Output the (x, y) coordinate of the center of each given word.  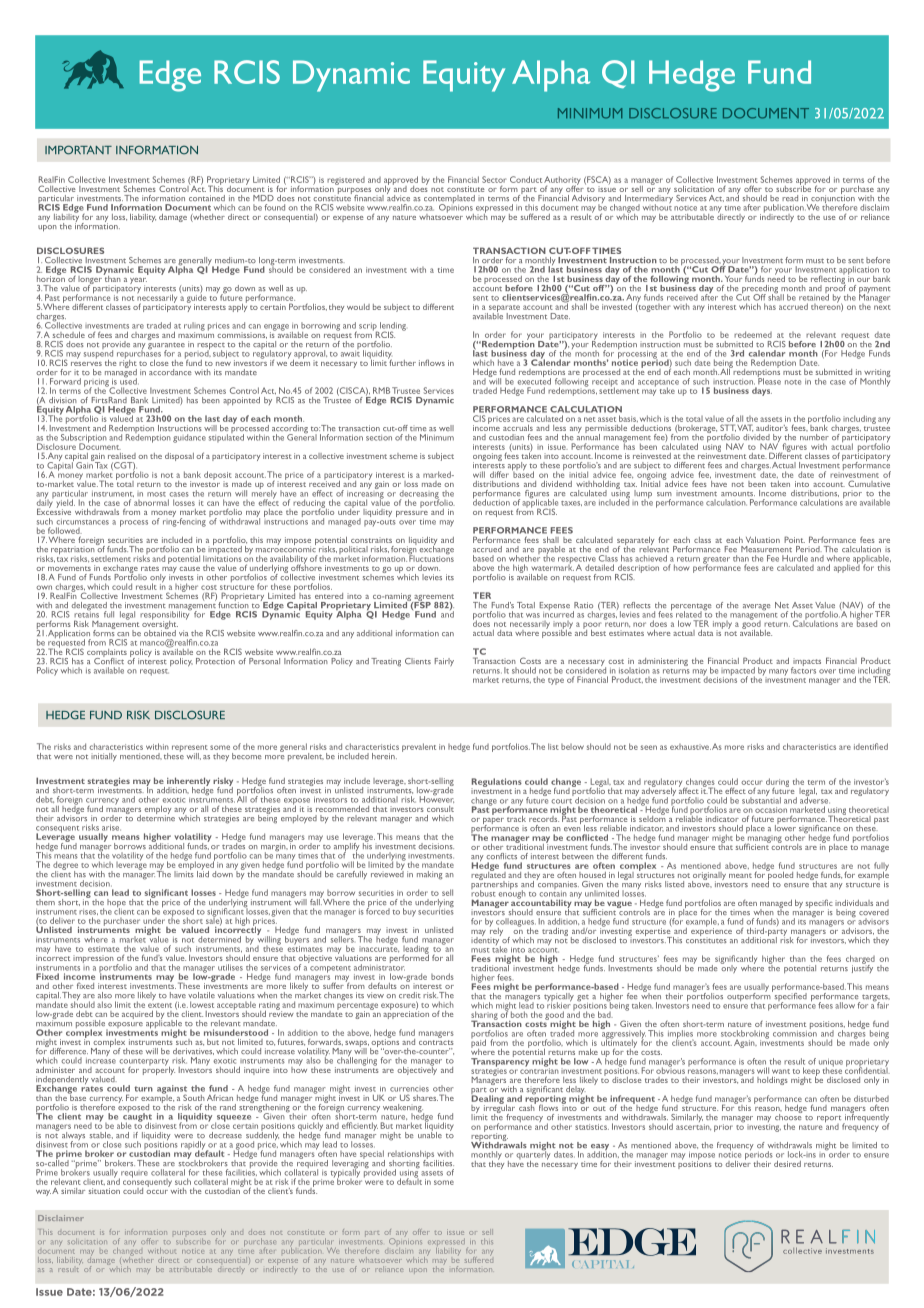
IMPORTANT (78, 150)
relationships (411, 1155)
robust (483, 892)
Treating (386, 662)
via (183, 633)
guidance (189, 438)
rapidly (194, 1146)
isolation (634, 670)
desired (787, 1164)
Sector (494, 179)
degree (65, 867)
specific (819, 904)
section (379, 438)
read (790, 198)
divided (756, 437)
